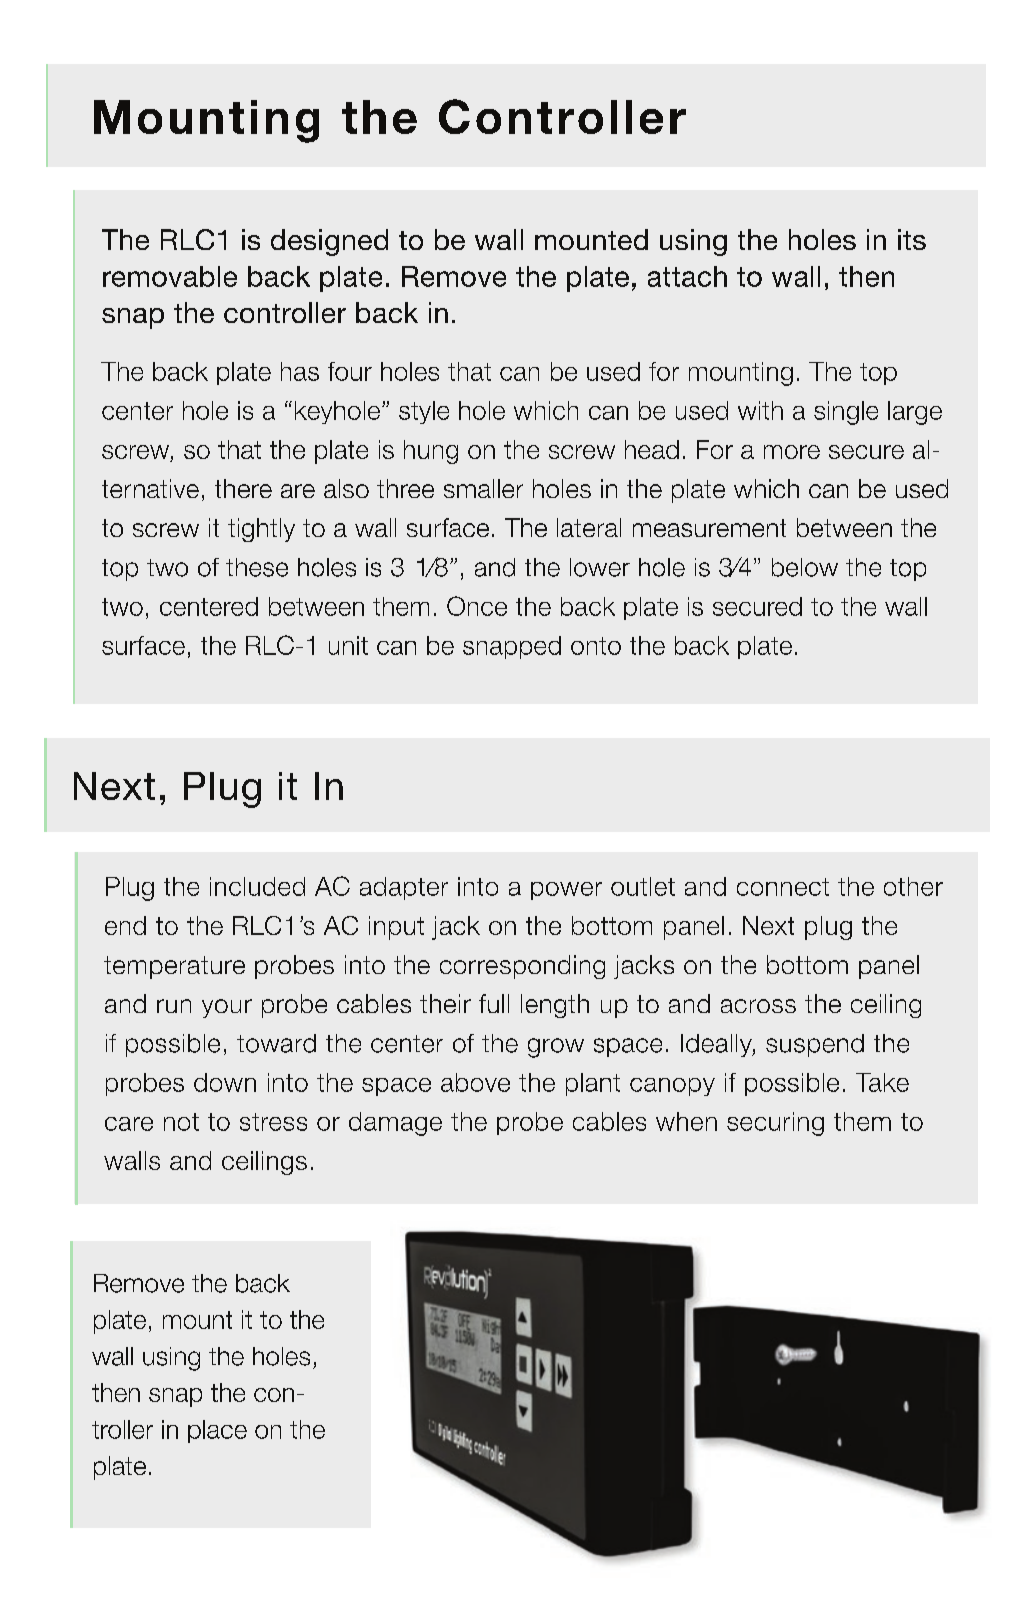  Describe the element at coordinates (775, 1124) in the document. I see `securing` at that location.
